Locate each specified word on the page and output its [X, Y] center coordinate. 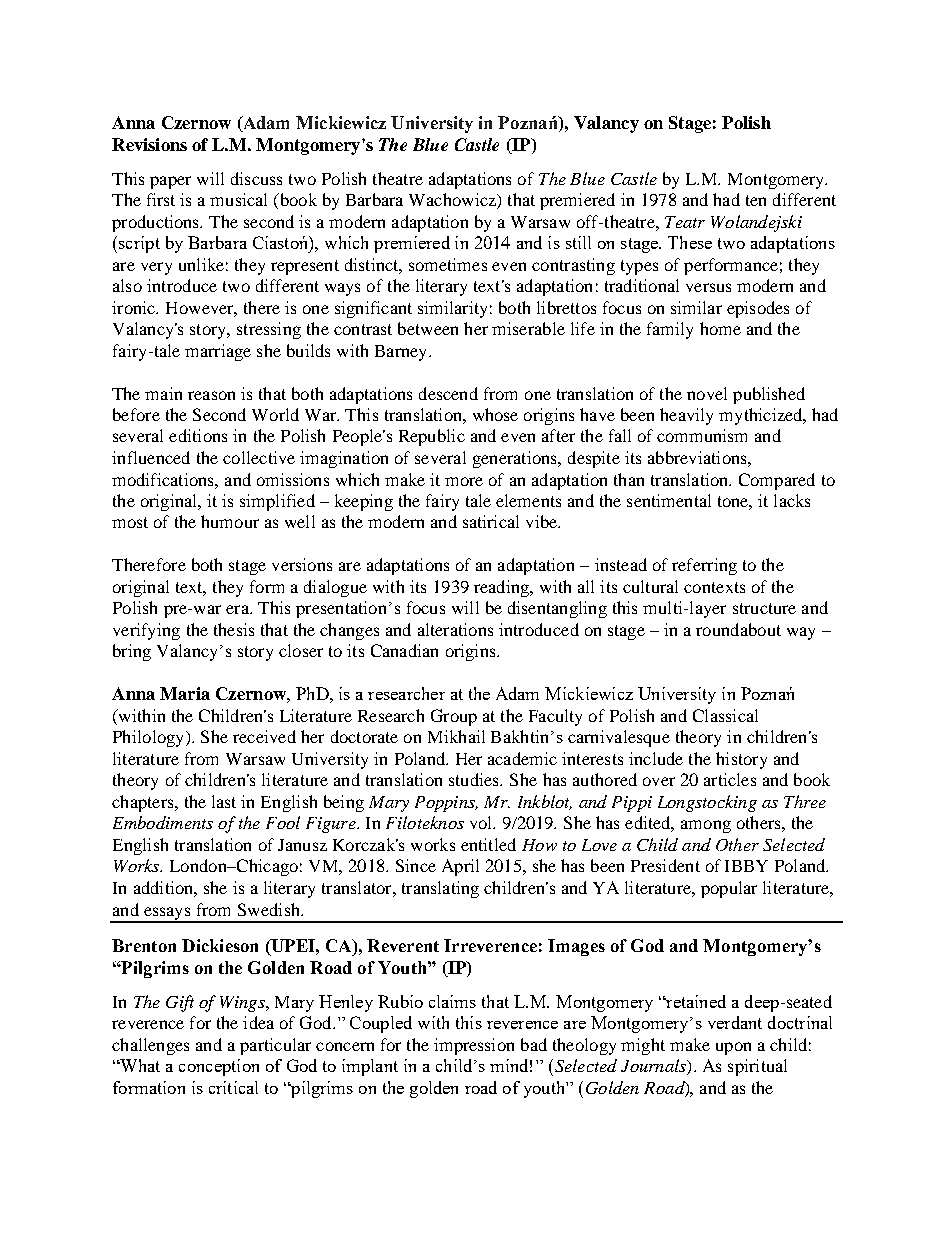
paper [170, 182]
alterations [455, 629]
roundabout [738, 629]
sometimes [448, 264]
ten [756, 200]
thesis [234, 629]
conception [219, 1067]
